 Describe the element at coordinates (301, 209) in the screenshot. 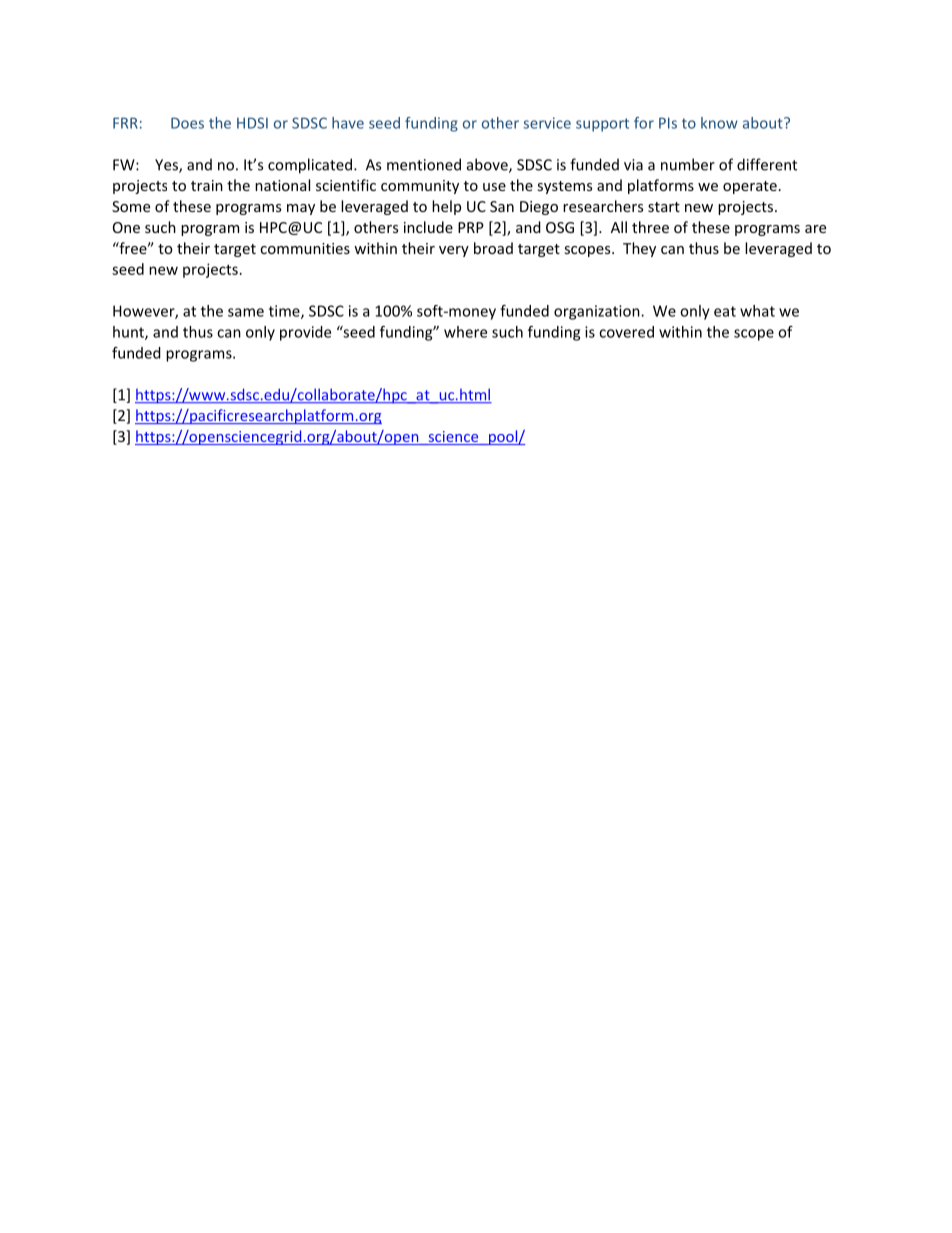

I see `may` at that location.
